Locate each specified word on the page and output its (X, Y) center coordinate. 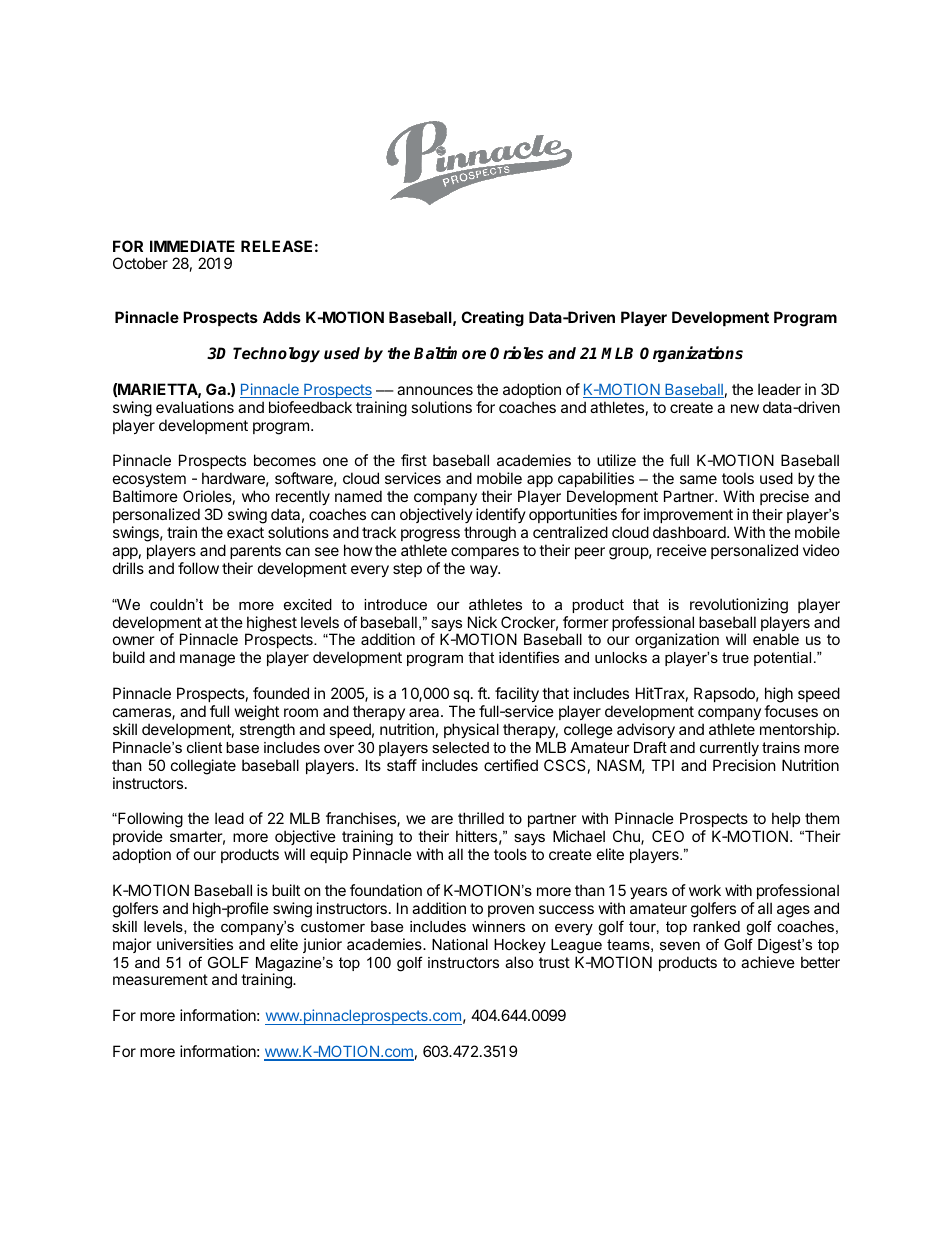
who (256, 496)
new (745, 408)
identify (501, 515)
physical (471, 730)
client (204, 747)
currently (729, 749)
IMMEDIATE (192, 246)
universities (195, 944)
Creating (492, 319)
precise (784, 497)
